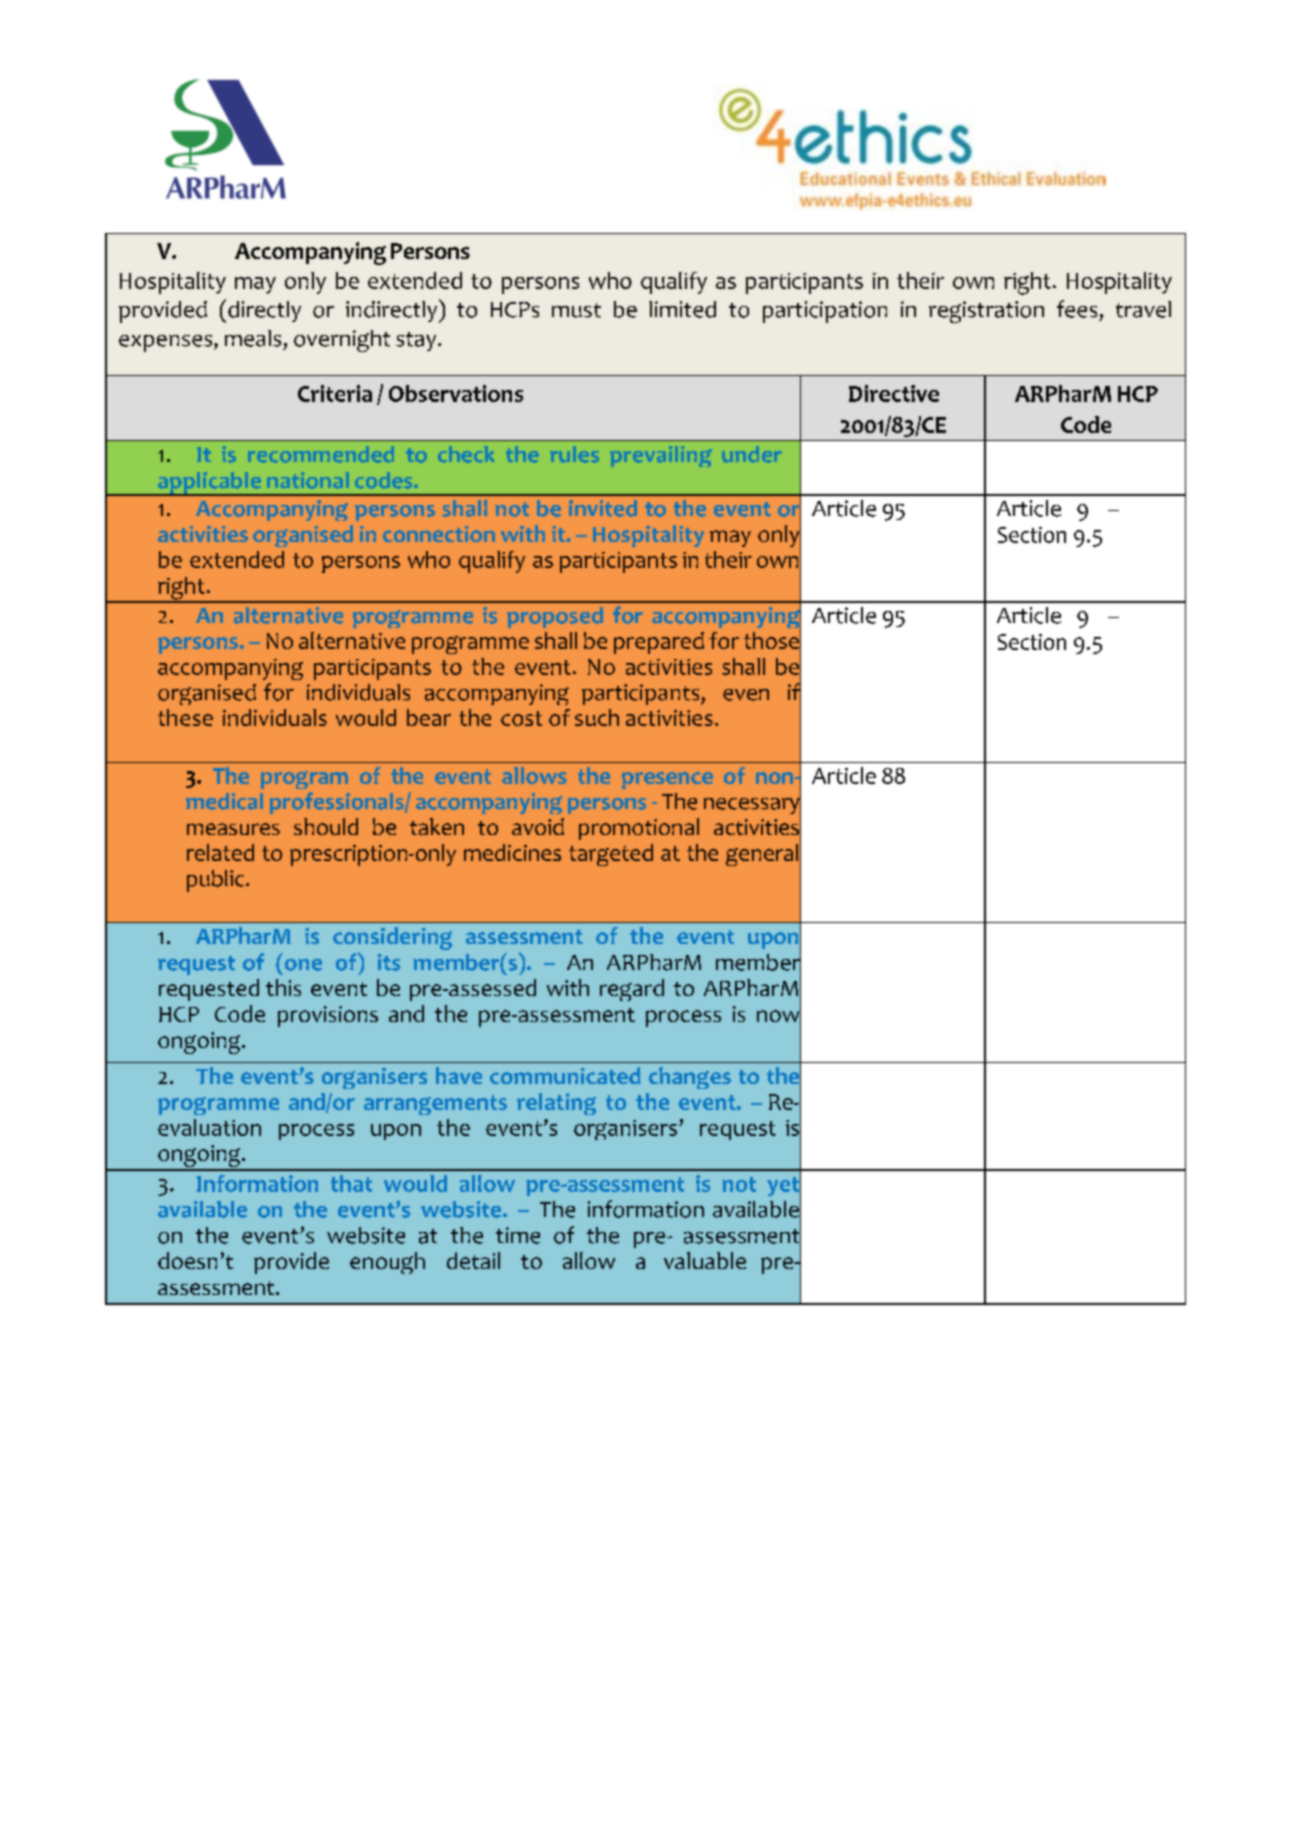  What do you see at coordinates (326, 826) in the page?
I see `should` at bounding box center [326, 826].
